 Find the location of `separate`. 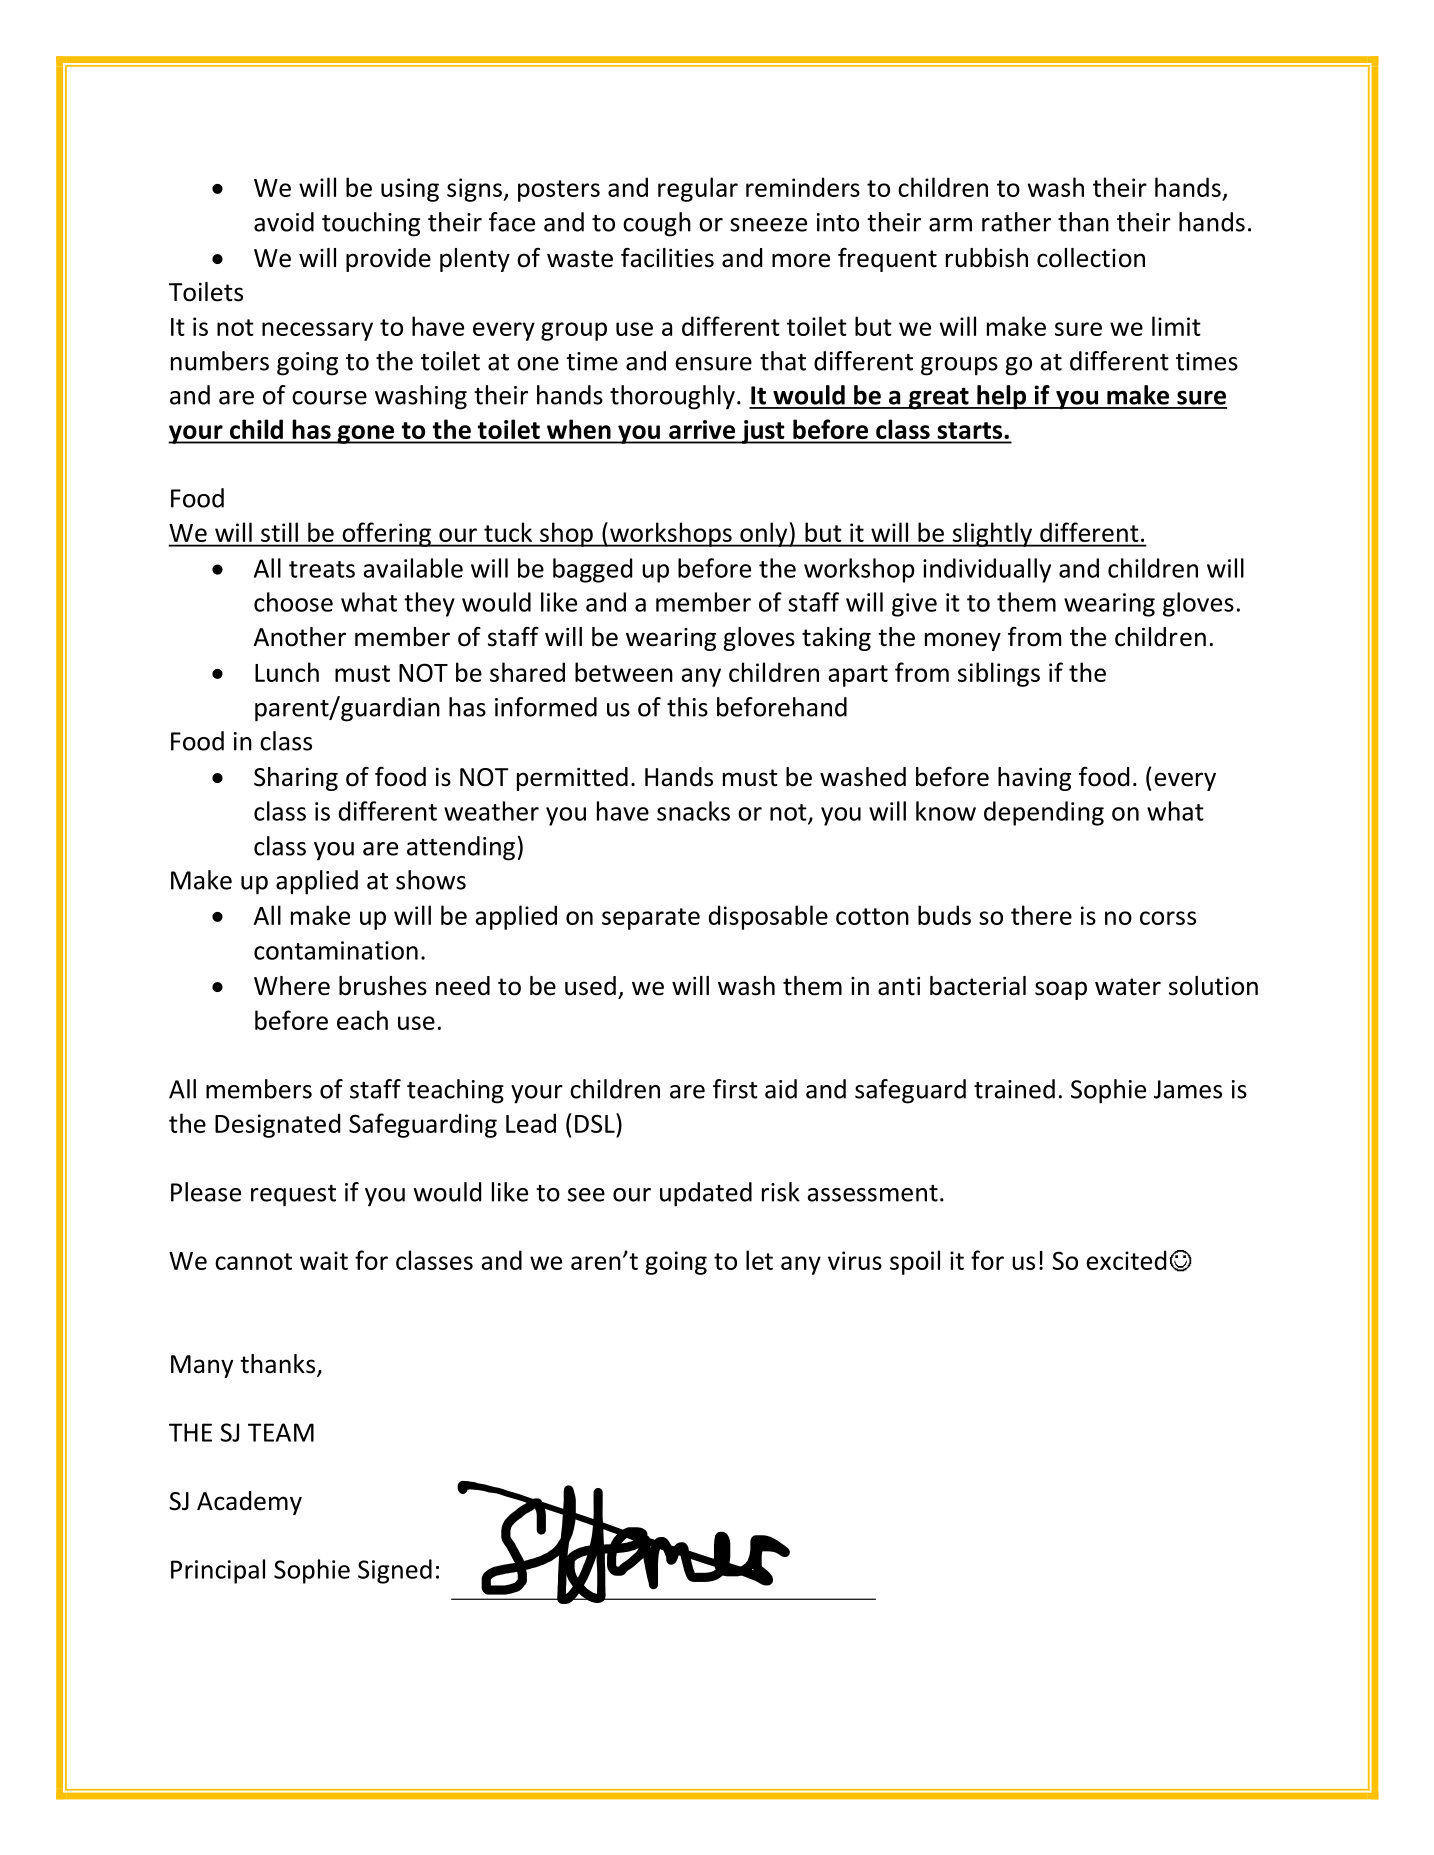

separate is located at coordinates (651, 919).
